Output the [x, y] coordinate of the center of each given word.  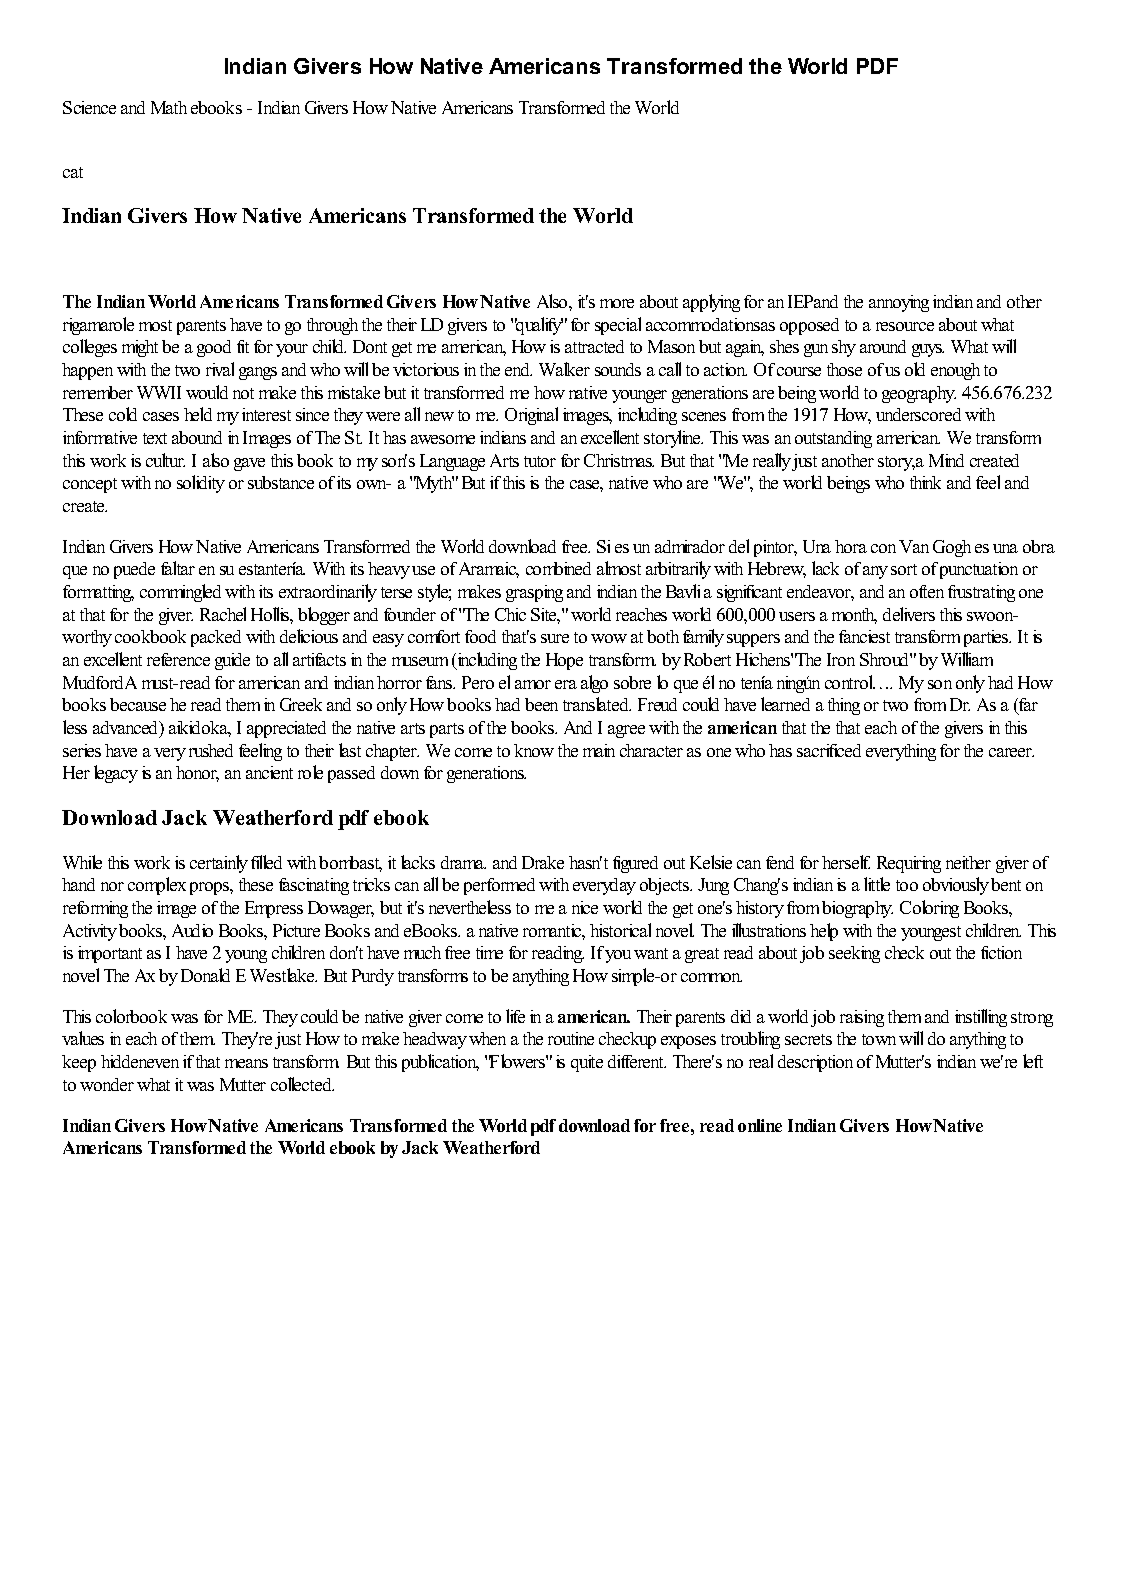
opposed [809, 326]
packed [216, 638]
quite [587, 1063]
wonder [107, 1084]
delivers [909, 614]
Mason [671, 346]
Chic [510, 614]
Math [169, 107]
